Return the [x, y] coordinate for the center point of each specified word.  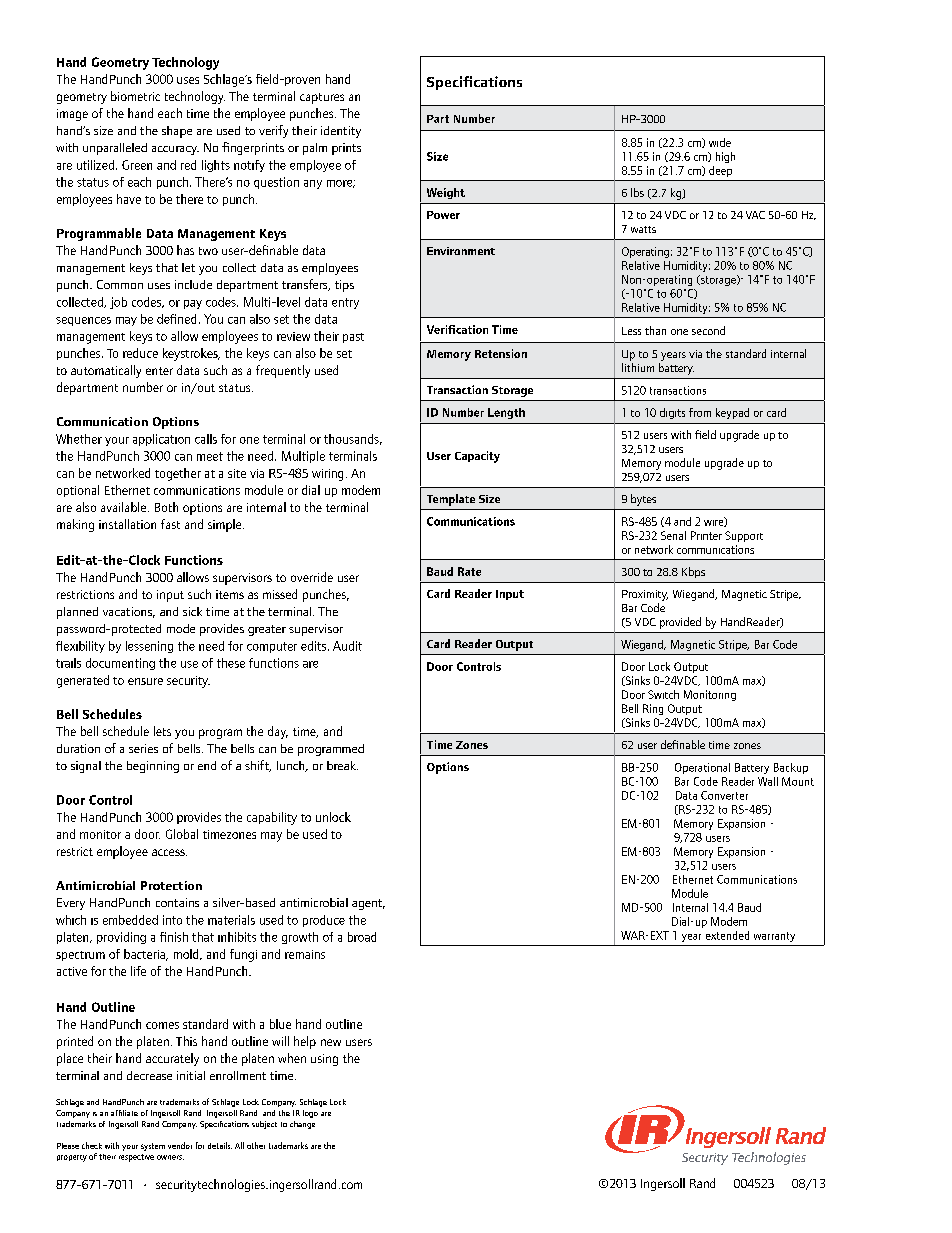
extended [727, 935]
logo [310, 1114]
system [153, 1147]
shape [177, 132]
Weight [446, 193]
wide [720, 142]
